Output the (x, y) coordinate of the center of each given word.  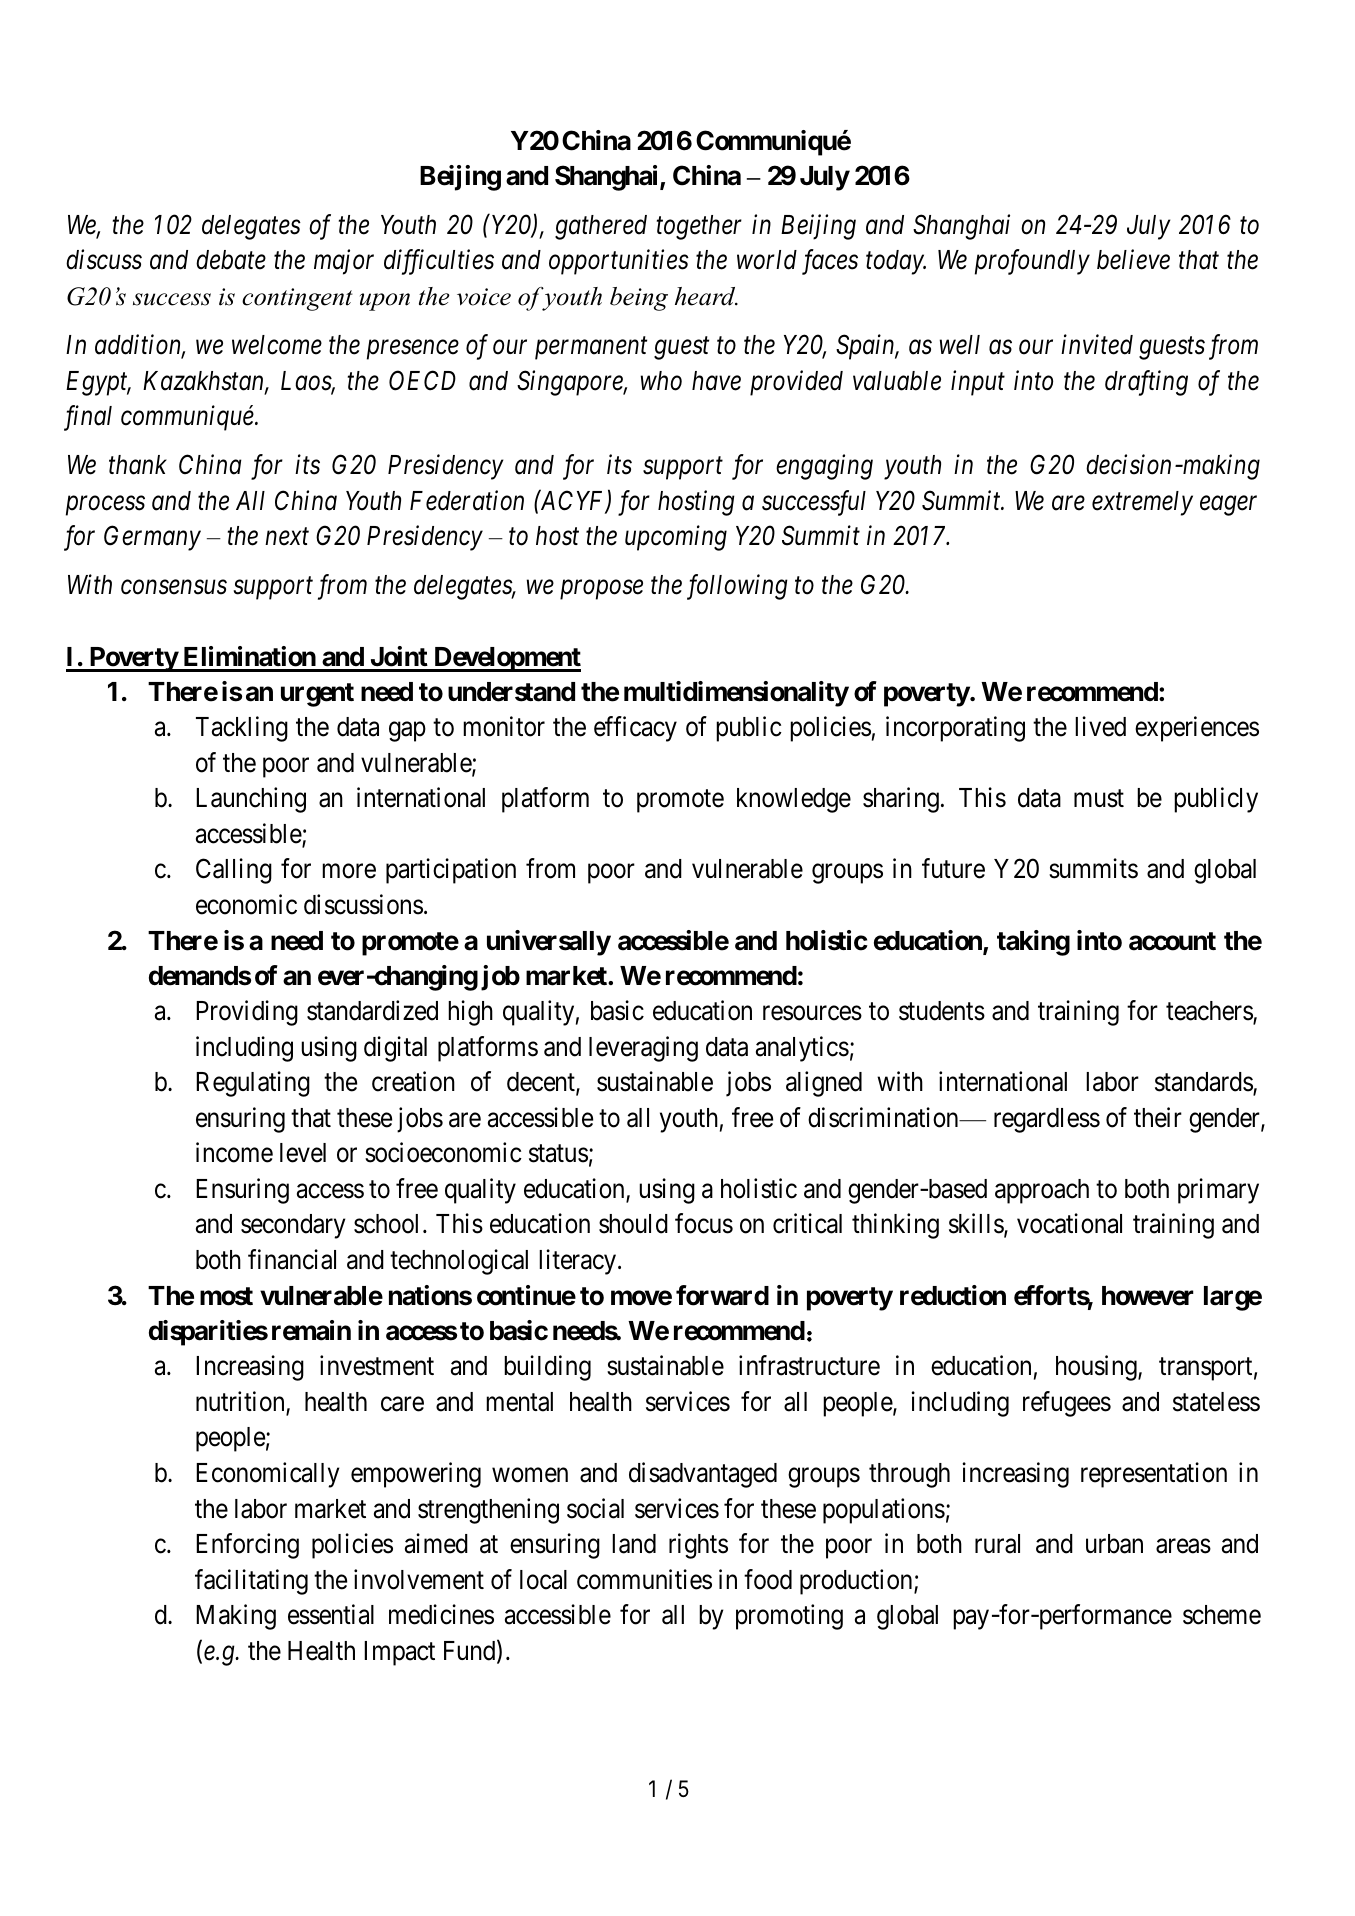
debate (231, 260)
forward (722, 1295)
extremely (1142, 503)
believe (1133, 259)
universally (549, 943)
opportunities (619, 262)
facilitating (251, 1582)
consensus (174, 588)
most (226, 1296)
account (1172, 941)
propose (601, 590)
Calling (234, 871)
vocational (1069, 1224)
